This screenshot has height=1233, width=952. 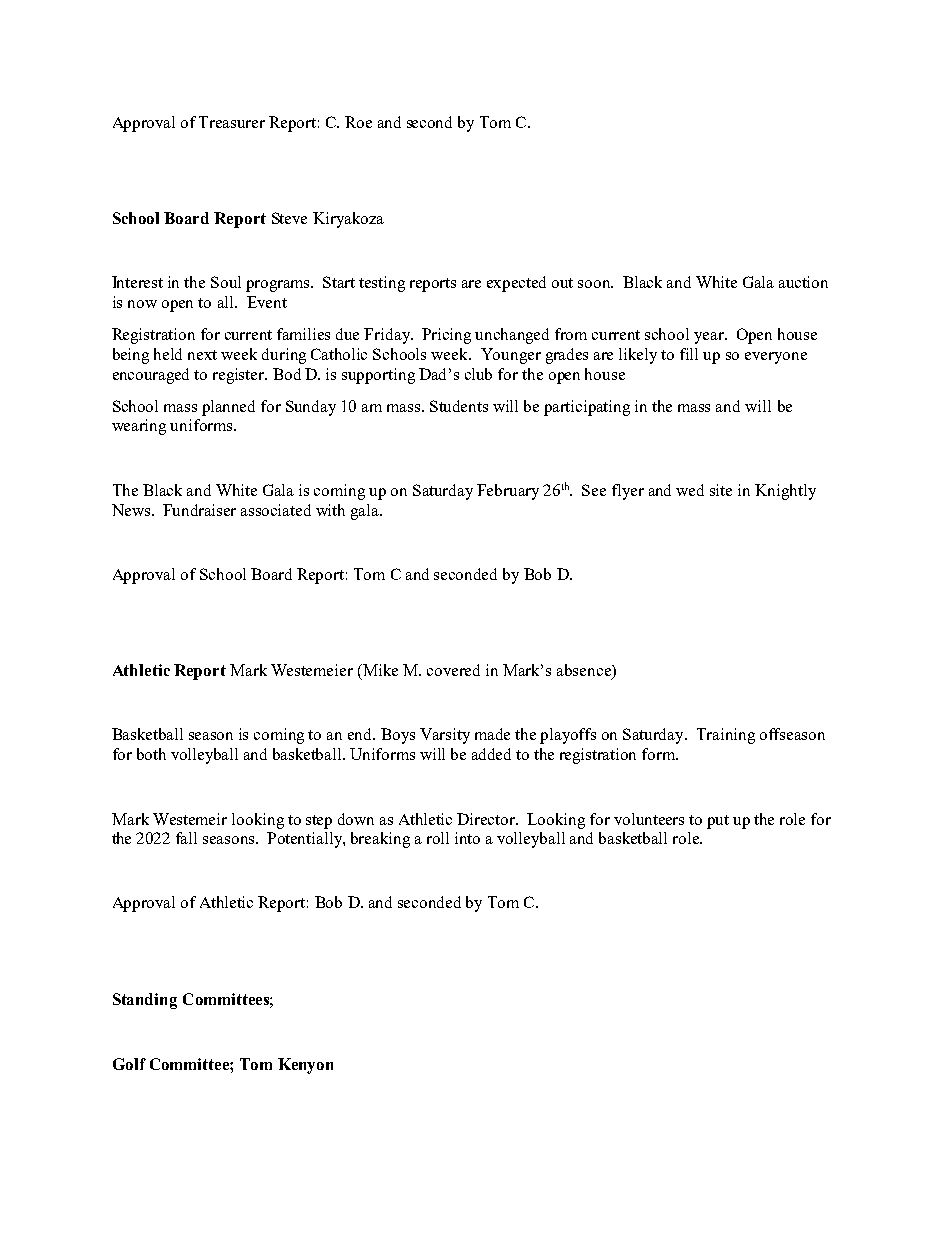 What do you see at coordinates (487, 819) in the screenshot?
I see `Director` at bounding box center [487, 819].
